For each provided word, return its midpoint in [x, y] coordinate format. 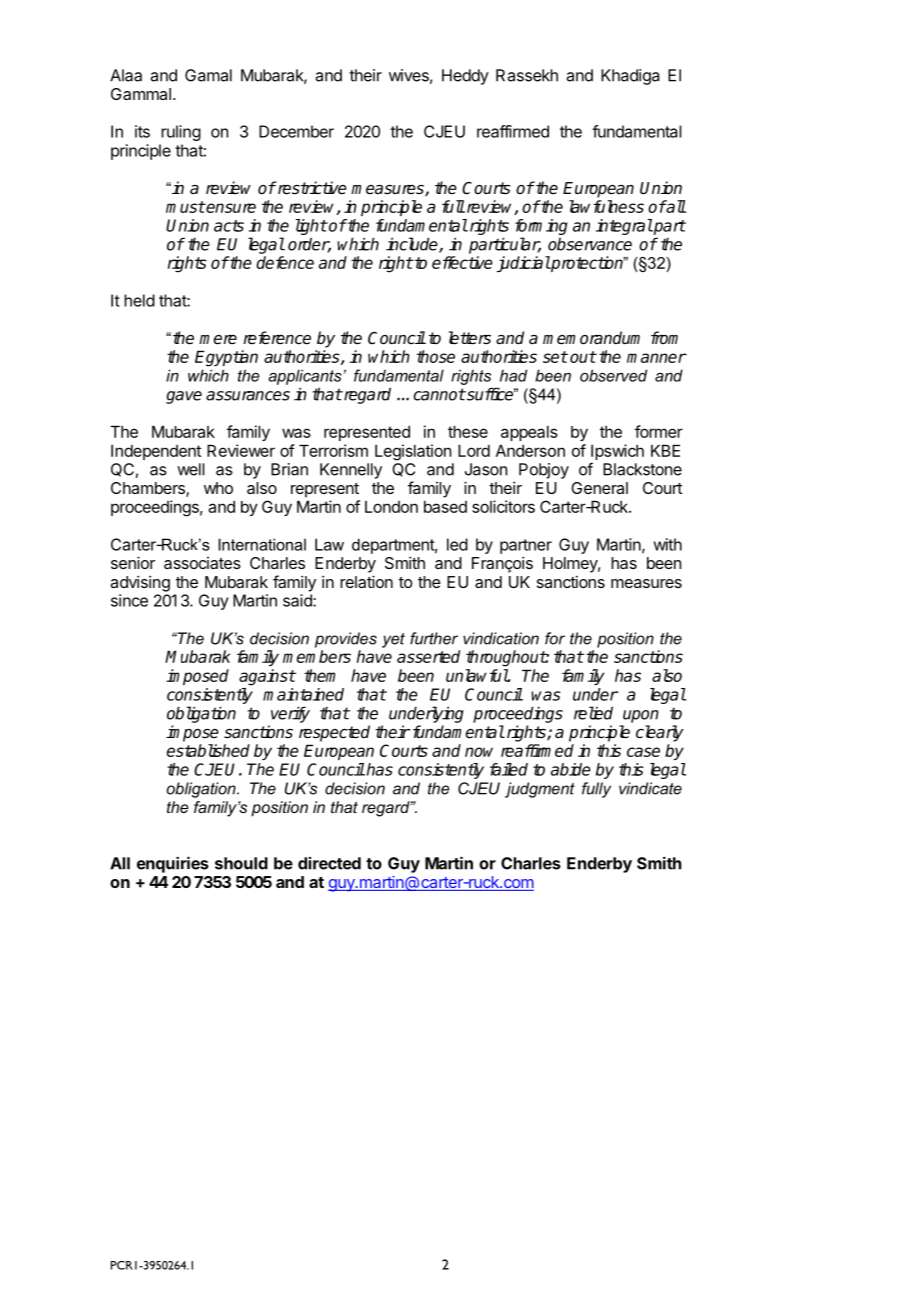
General [599, 488]
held [139, 300]
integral [624, 227]
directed [329, 863]
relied [593, 713]
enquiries [173, 864]
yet [393, 640]
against [267, 677]
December [296, 131]
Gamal [208, 75]
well [191, 469]
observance [590, 244]
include [413, 245]
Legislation [413, 452]
